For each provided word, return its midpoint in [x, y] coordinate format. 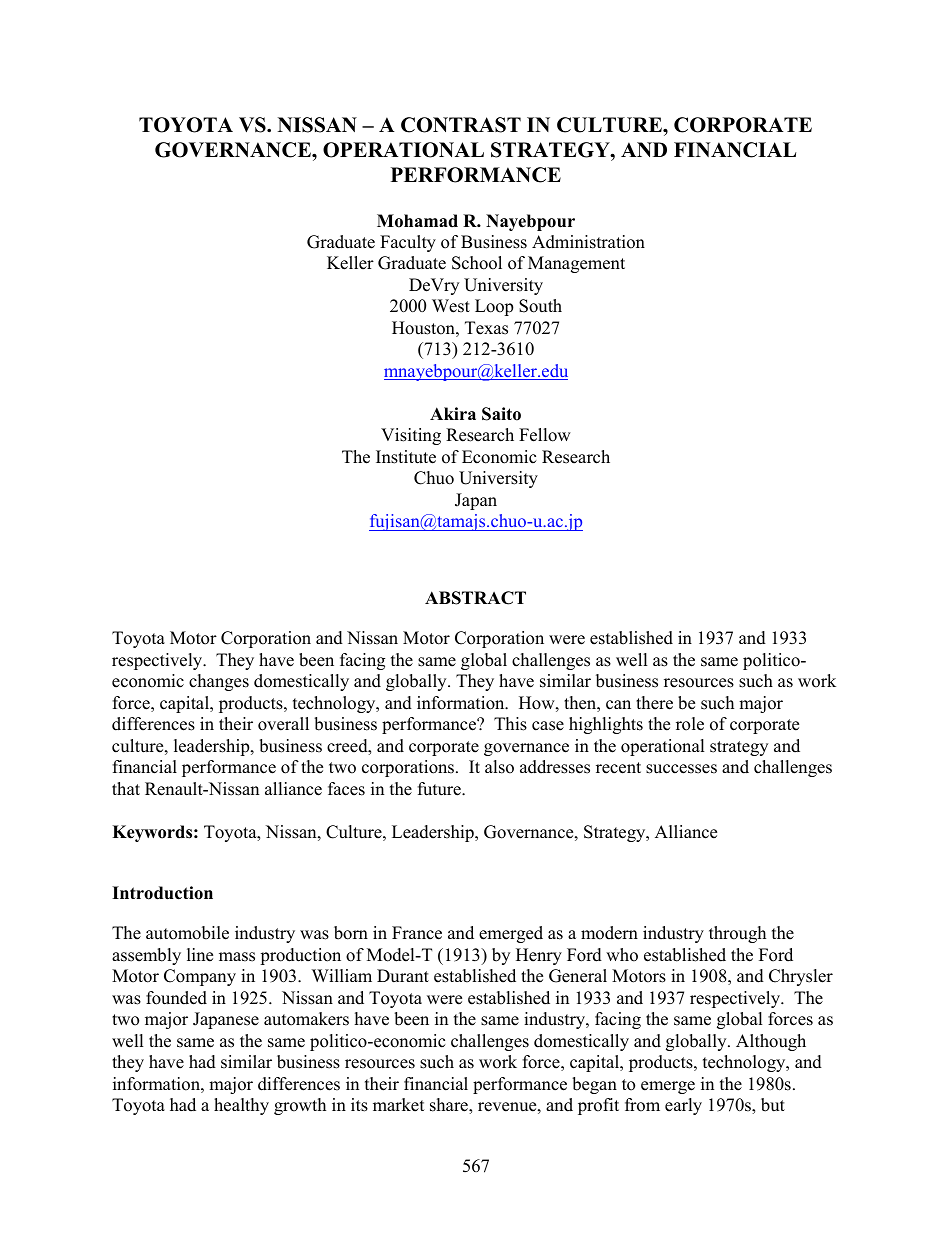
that [126, 788]
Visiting [411, 436]
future [440, 789]
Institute [406, 457]
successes [681, 769]
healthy [241, 1106]
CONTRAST [461, 125]
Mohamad [417, 221]
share [450, 1106]
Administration [588, 242]
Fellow [545, 435]
